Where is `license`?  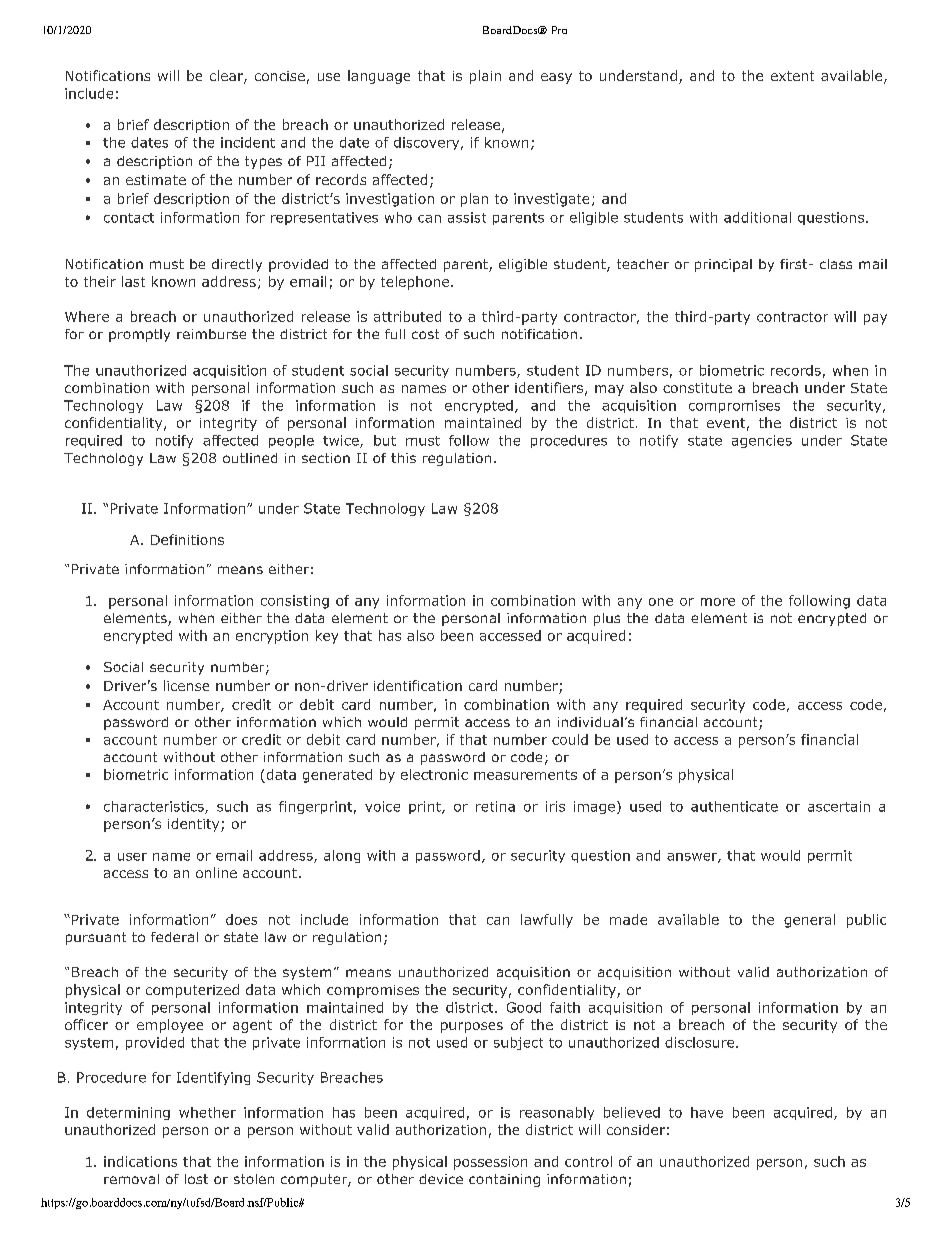 license is located at coordinates (186, 685).
